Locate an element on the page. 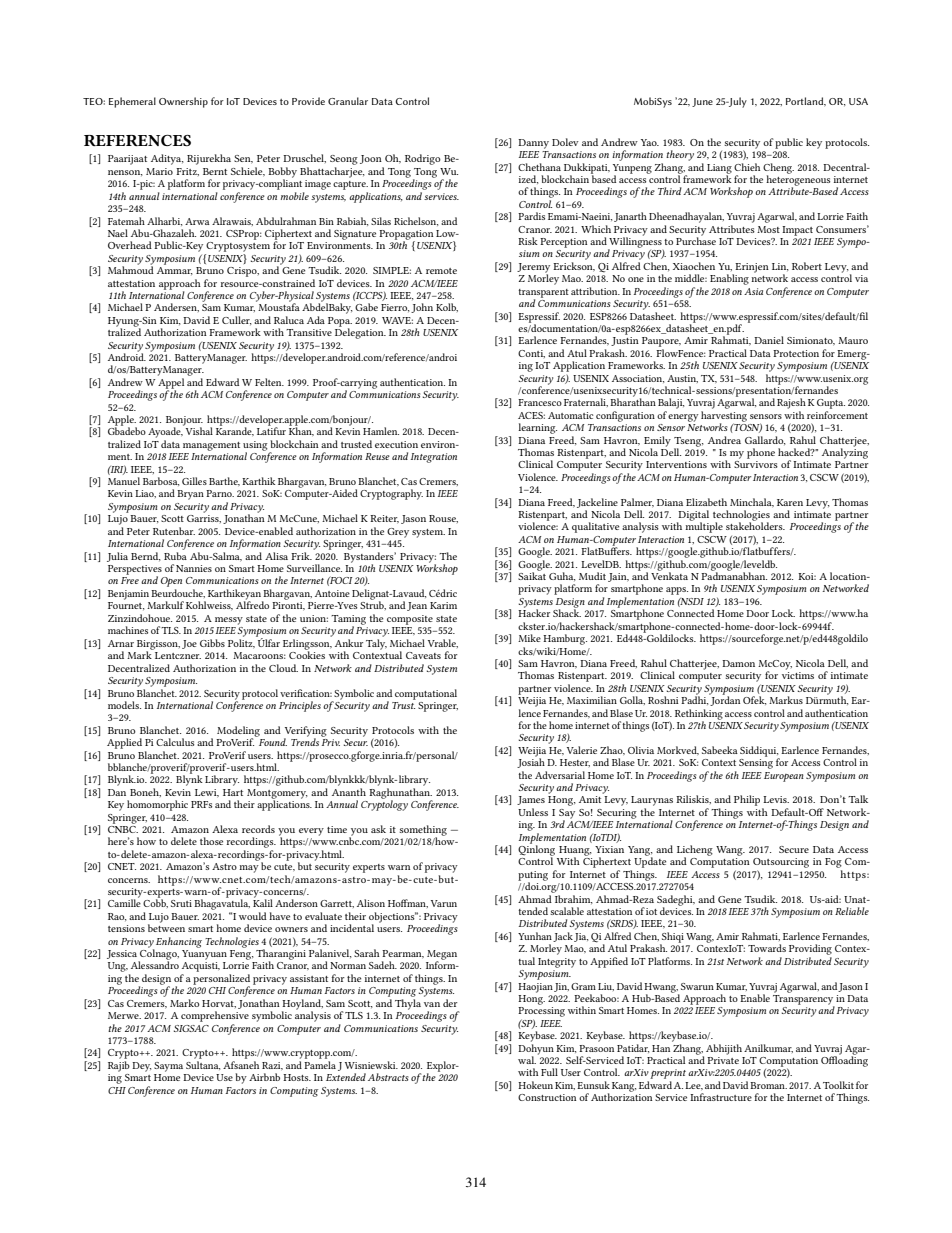 The width and height of the image is (952, 1233). Danny is located at coordinates (533, 144).
